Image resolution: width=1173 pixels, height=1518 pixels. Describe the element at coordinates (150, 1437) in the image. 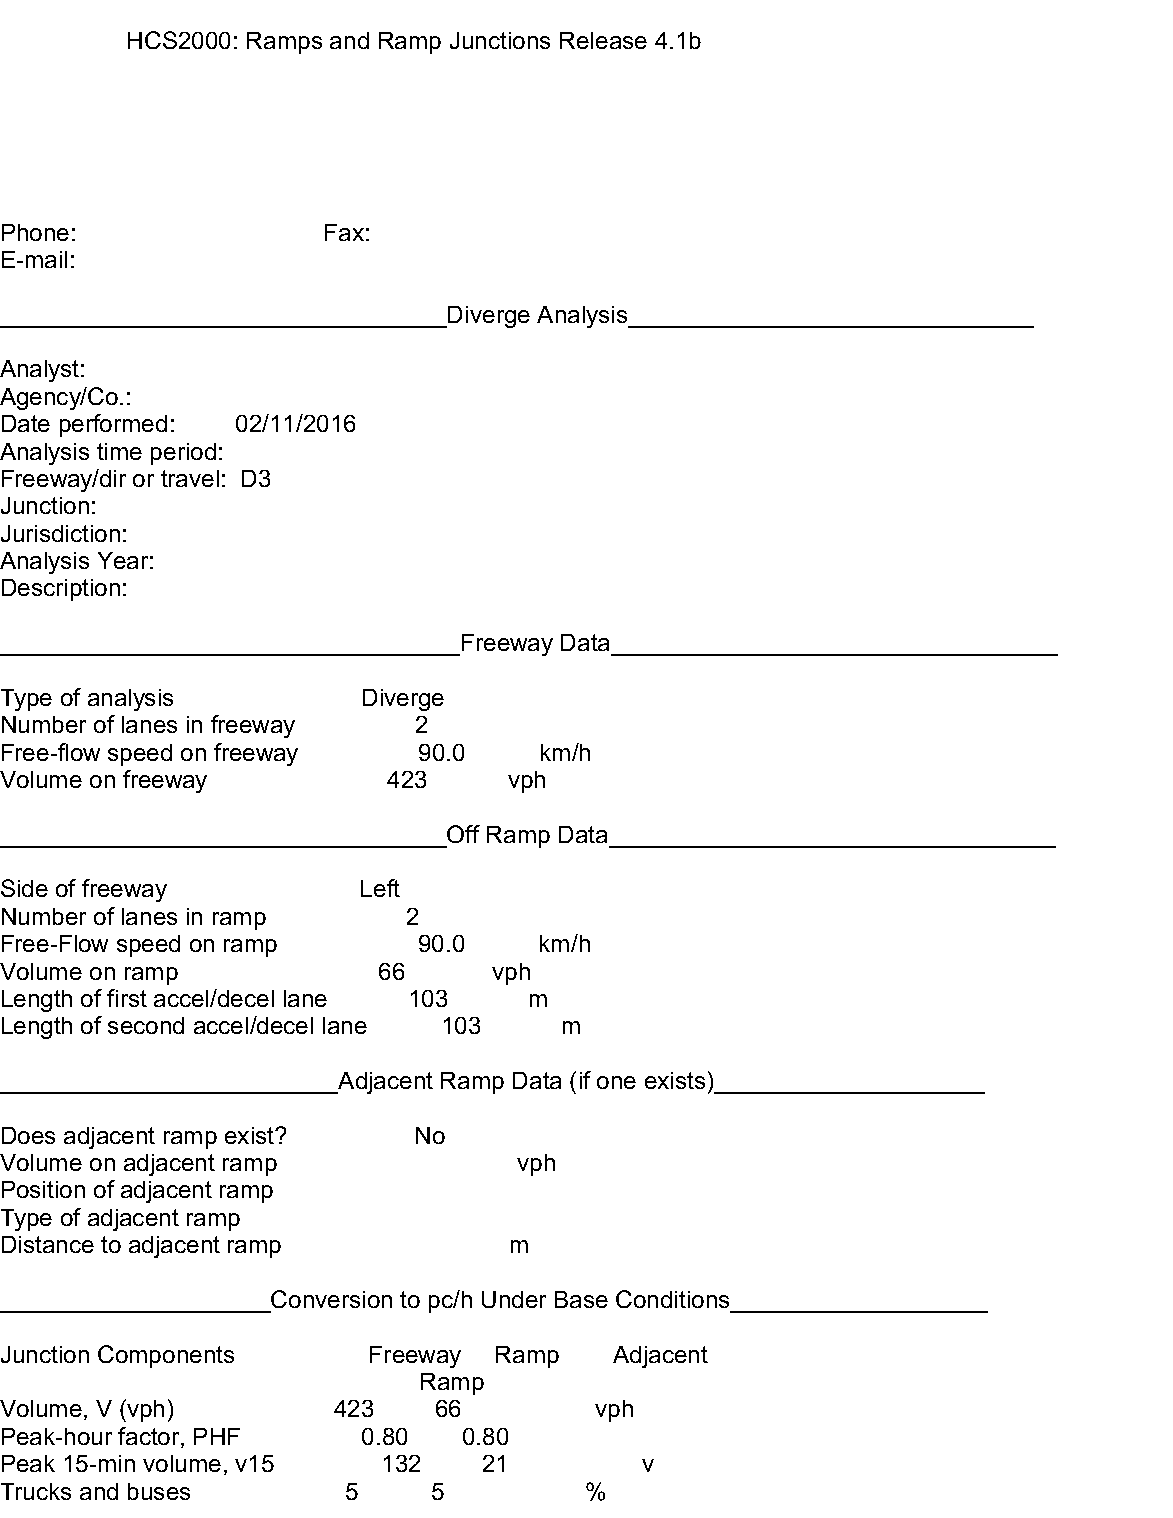

I see `factor` at that location.
